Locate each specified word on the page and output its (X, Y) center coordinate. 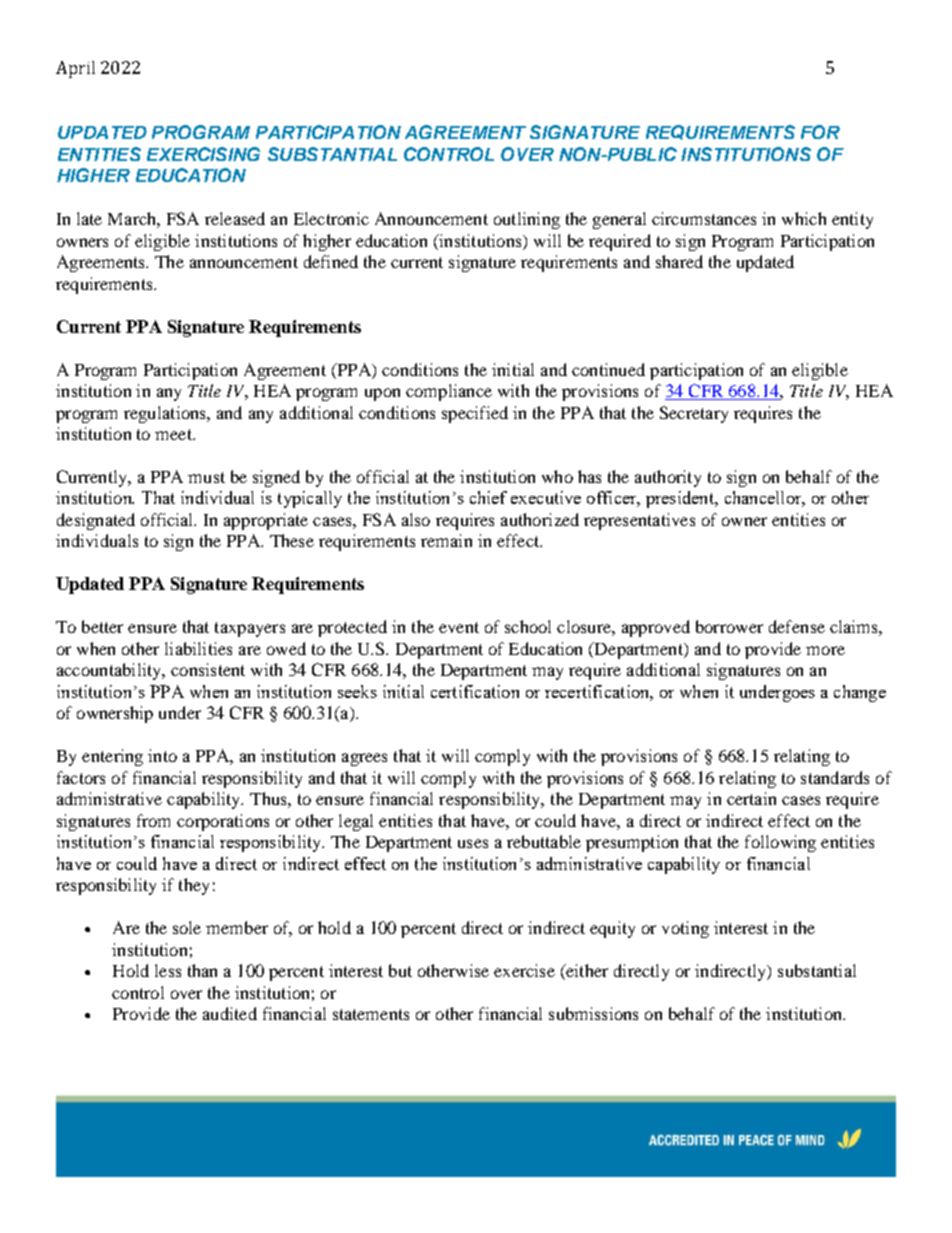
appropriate (266, 521)
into (162, 755)
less (168, 970)
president (681, 499)
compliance (449, 392)
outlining (527, 220)
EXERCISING (203, 154)
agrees (364, 759)
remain (446, 540)
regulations (166, 414)
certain (751, 798)
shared (679, 261)
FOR (820, 132)
